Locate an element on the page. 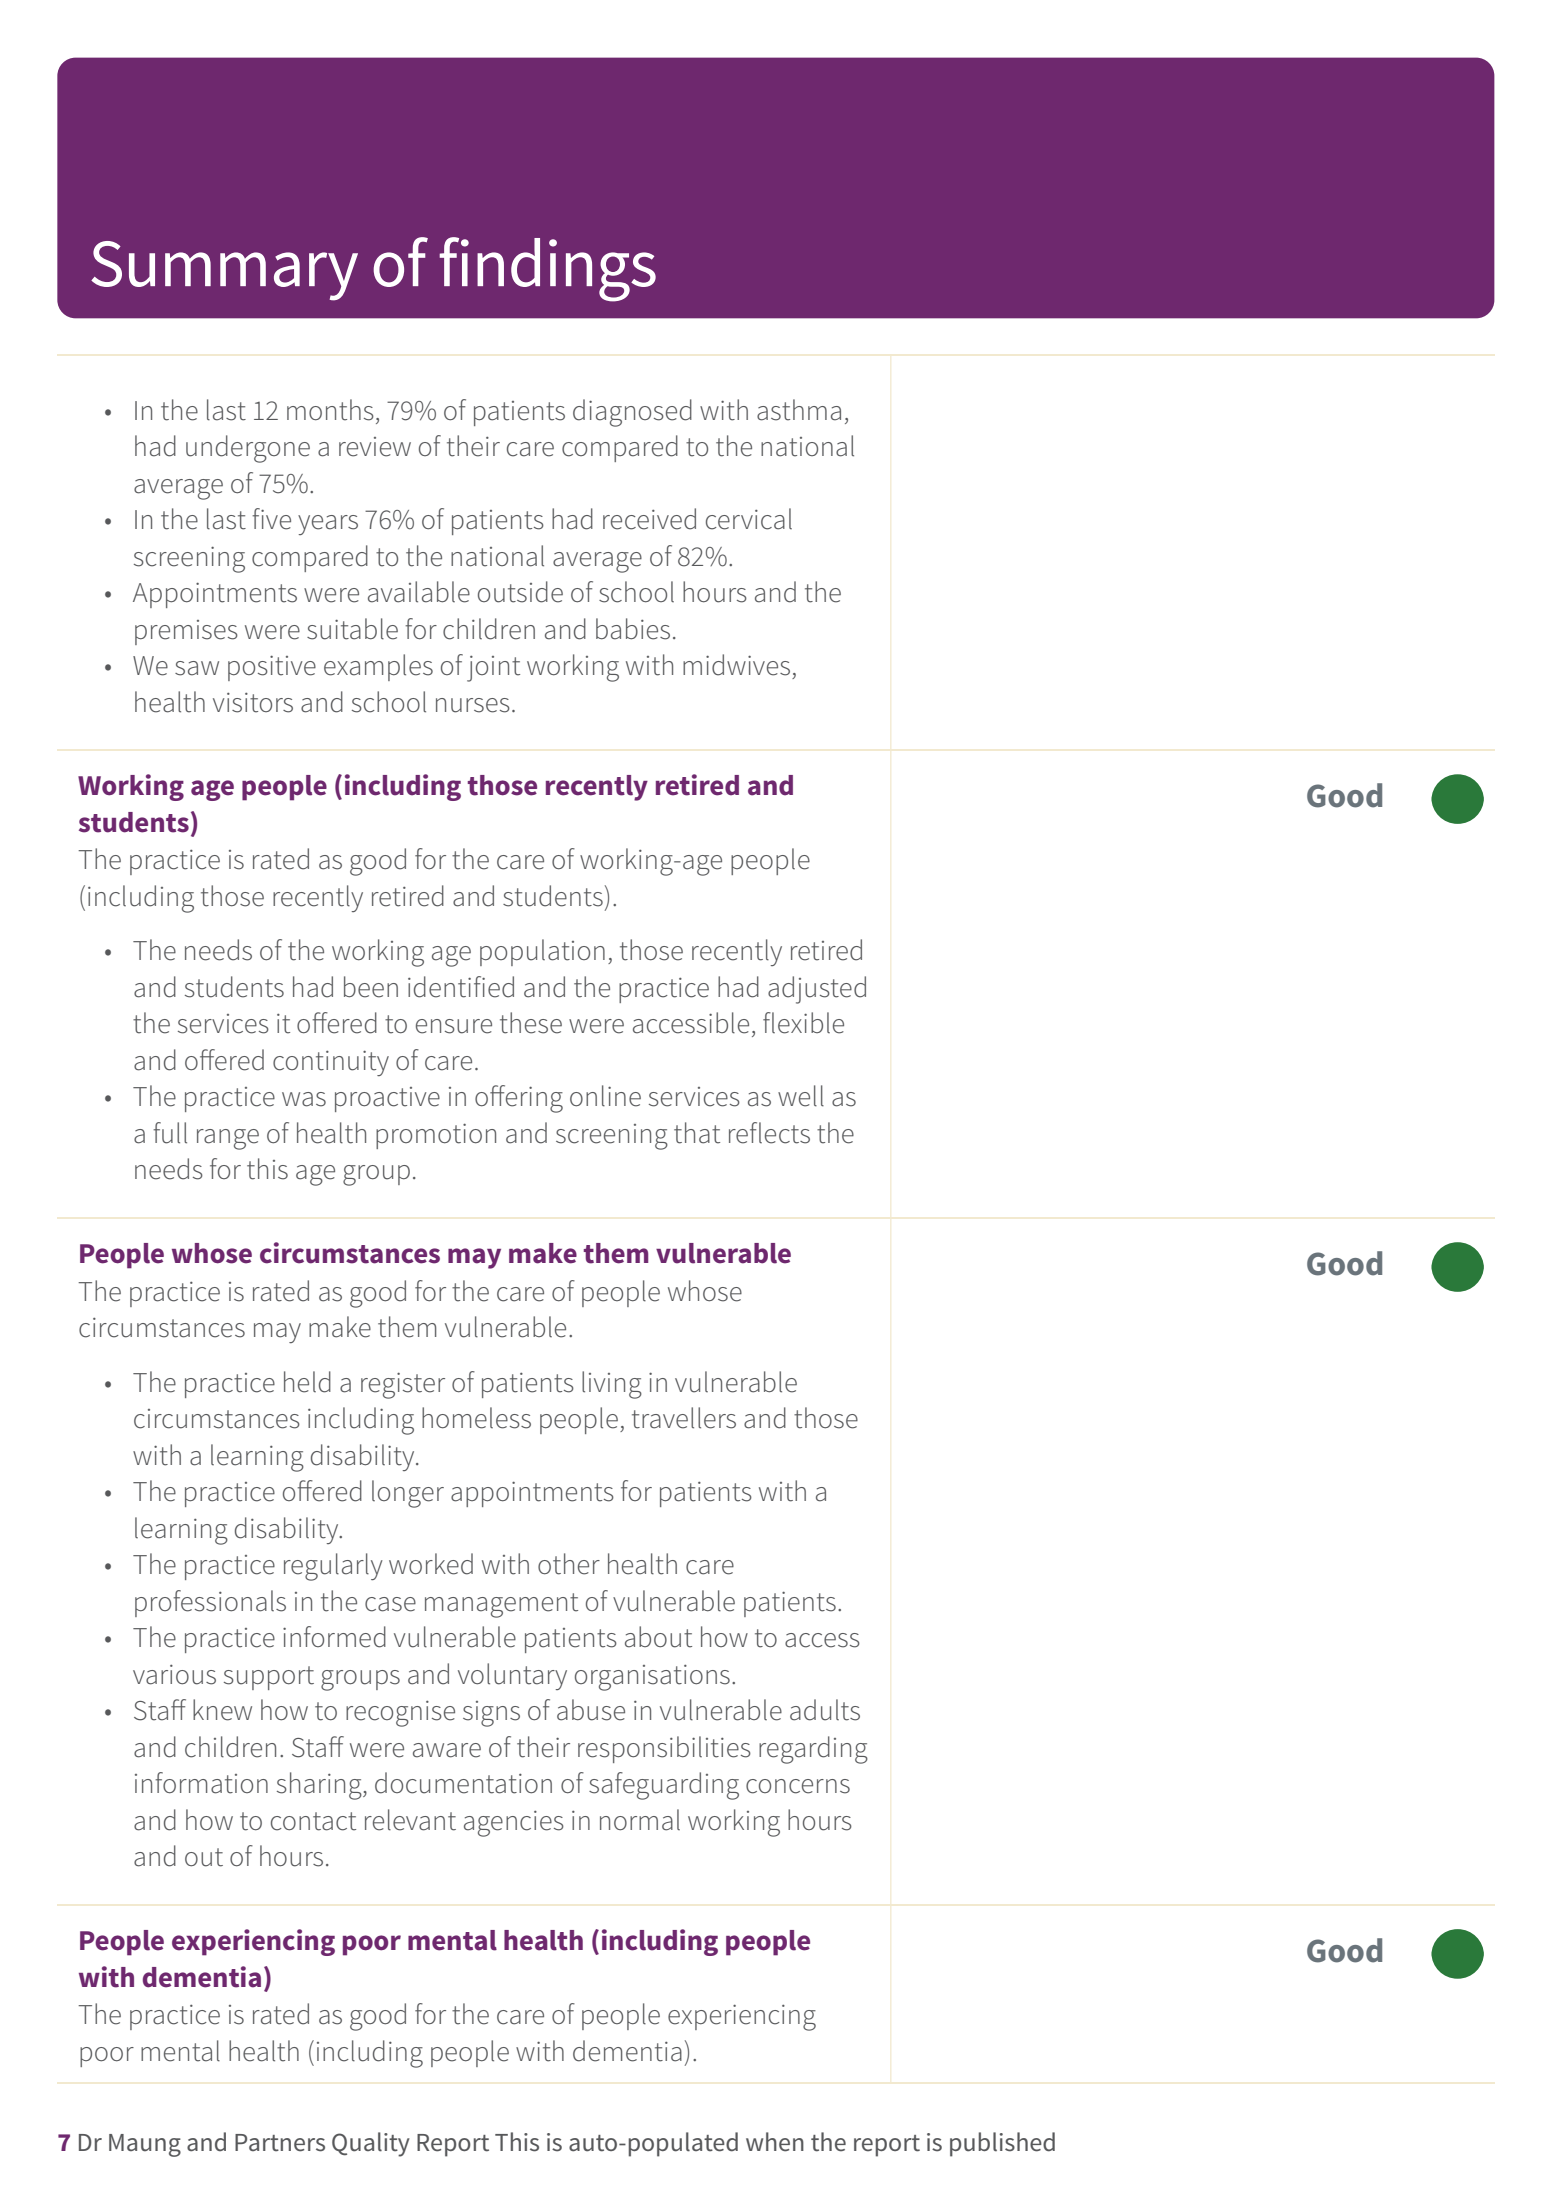 Image resolution: width=1551 pixels, height=2195 pixels. adjusted is located at coordinates (817, 990).
